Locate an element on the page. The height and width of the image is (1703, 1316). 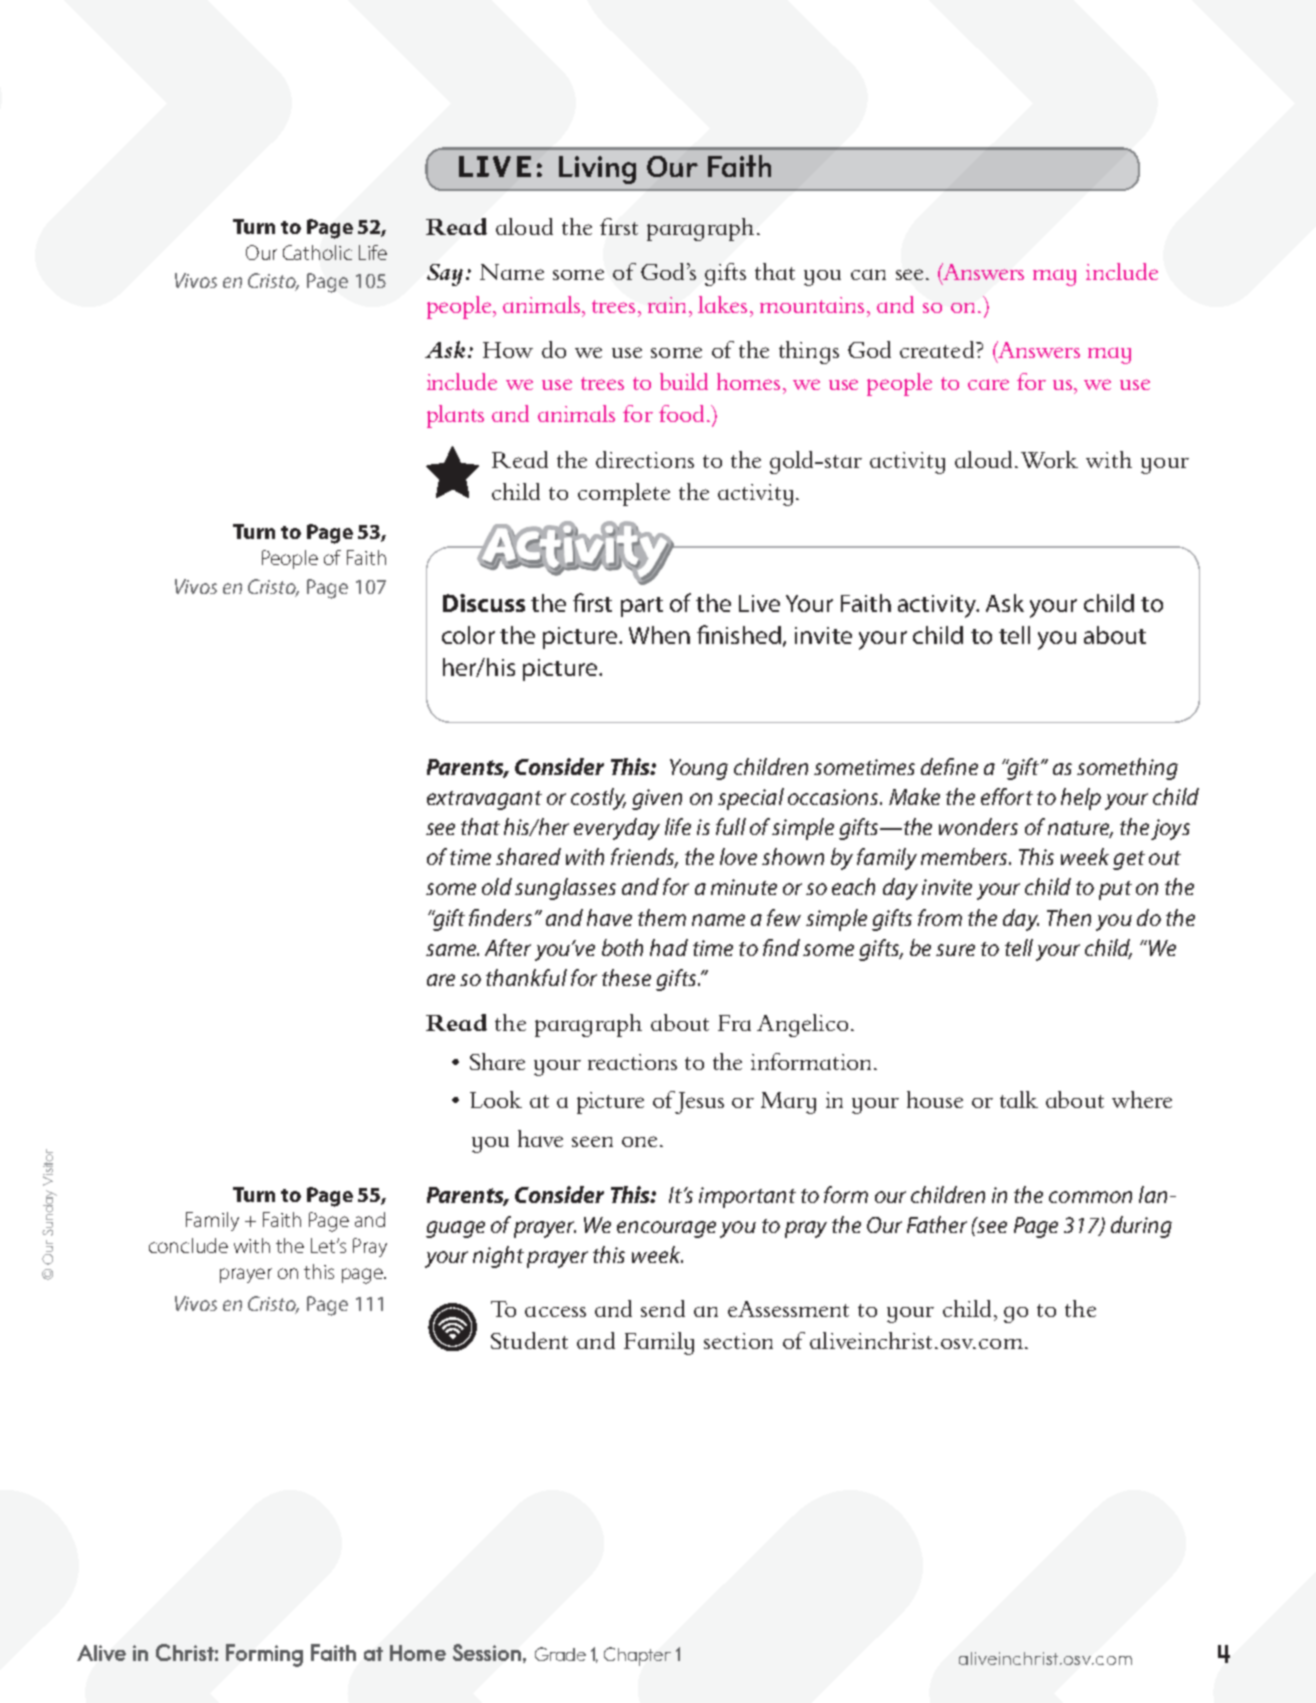
them is located at coordinates (662, 917).
